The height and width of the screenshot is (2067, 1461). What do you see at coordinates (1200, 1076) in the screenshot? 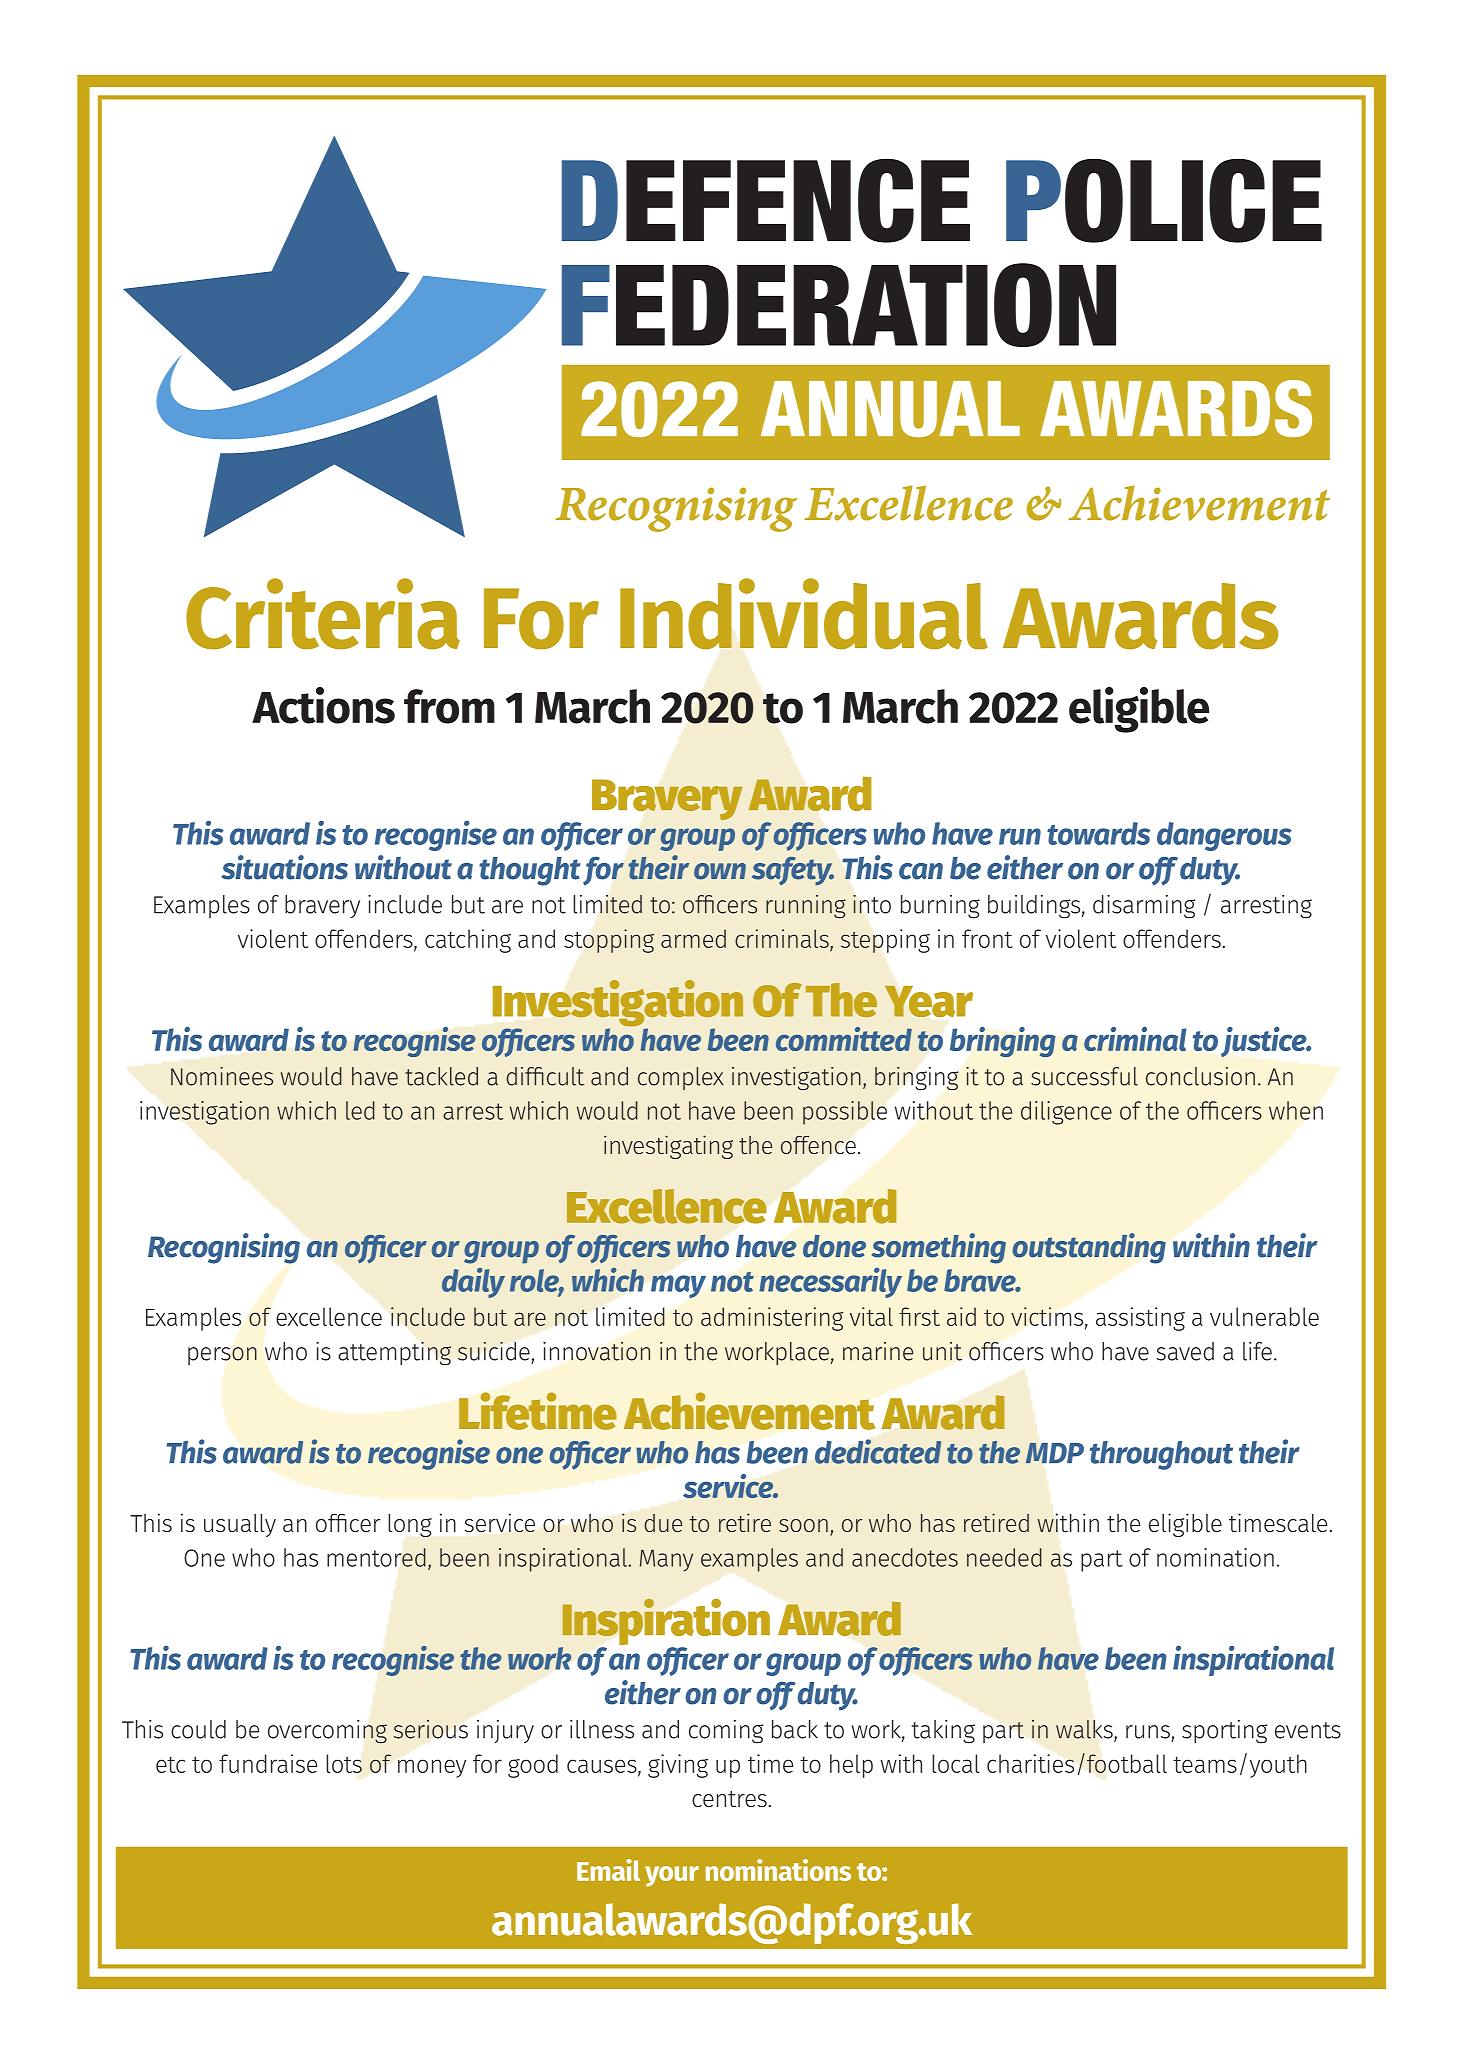
I see `conclusion` at bounding box center [1200, 1076].
